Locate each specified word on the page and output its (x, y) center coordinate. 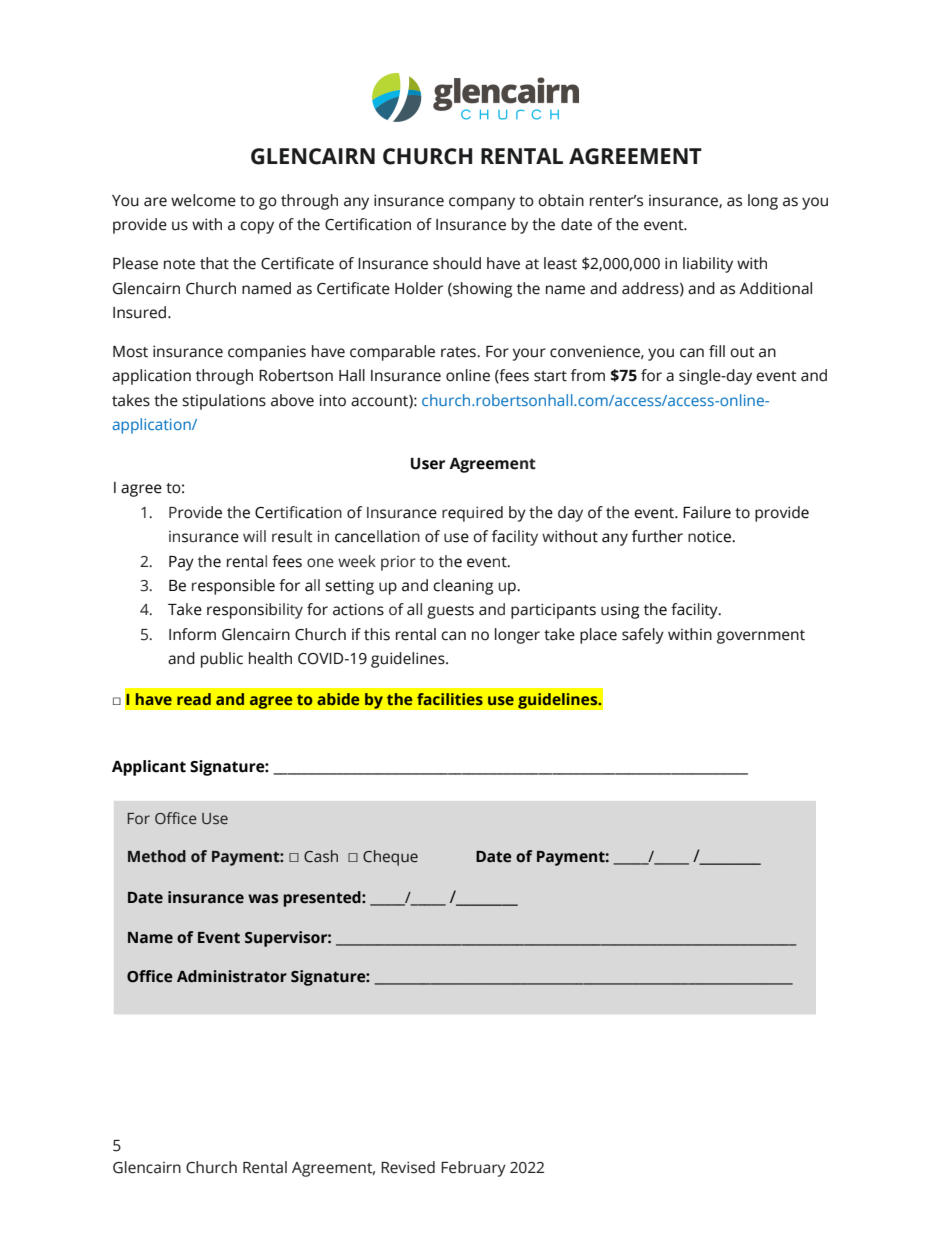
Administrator (232, 976)
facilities (450, 699)
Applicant (149, 768)
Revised (408, 1167)
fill (717, 351)
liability (708, 265)
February (473, 1169)
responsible (233, 587)
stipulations (224, 402)
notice (711, 536)
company (482, 203)
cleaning (463, 587)
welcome (203, 200)
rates (459, 352)
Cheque (390, 858)
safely (643, 636)
